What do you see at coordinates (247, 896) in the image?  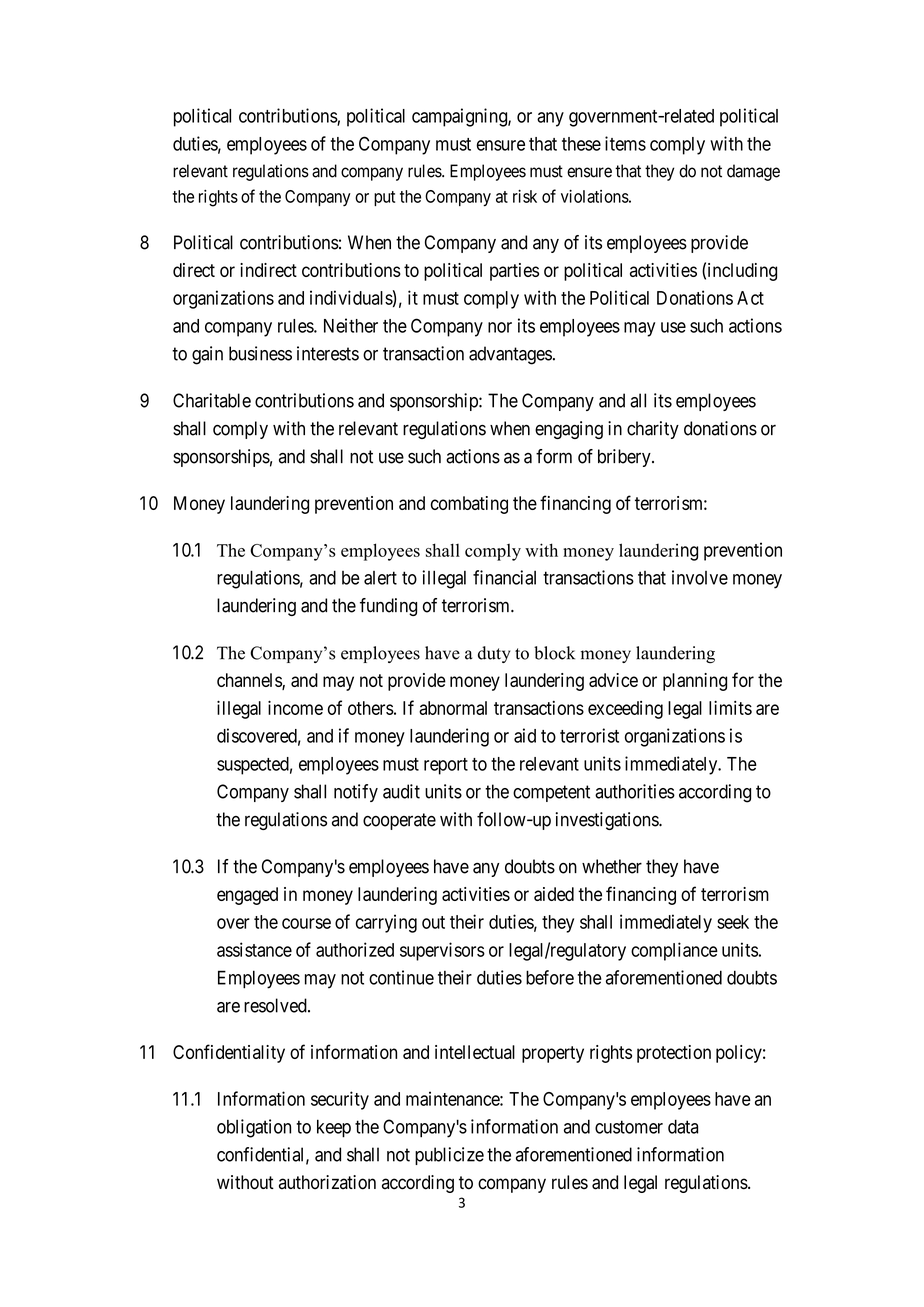 I see `engaged` at bounding box center [247, 896].
